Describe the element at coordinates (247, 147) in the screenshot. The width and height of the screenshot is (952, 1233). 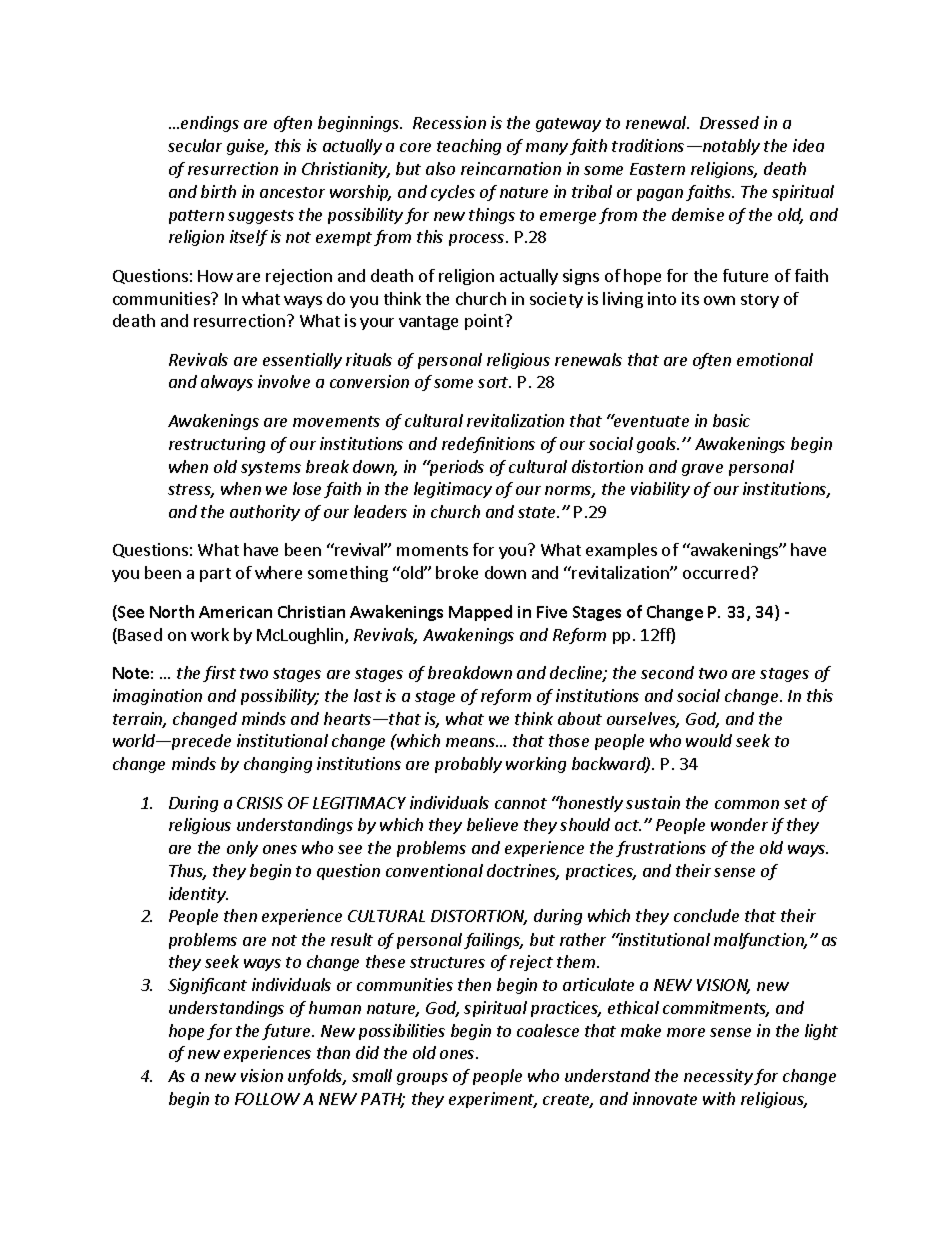
I see `guise` at that location.
